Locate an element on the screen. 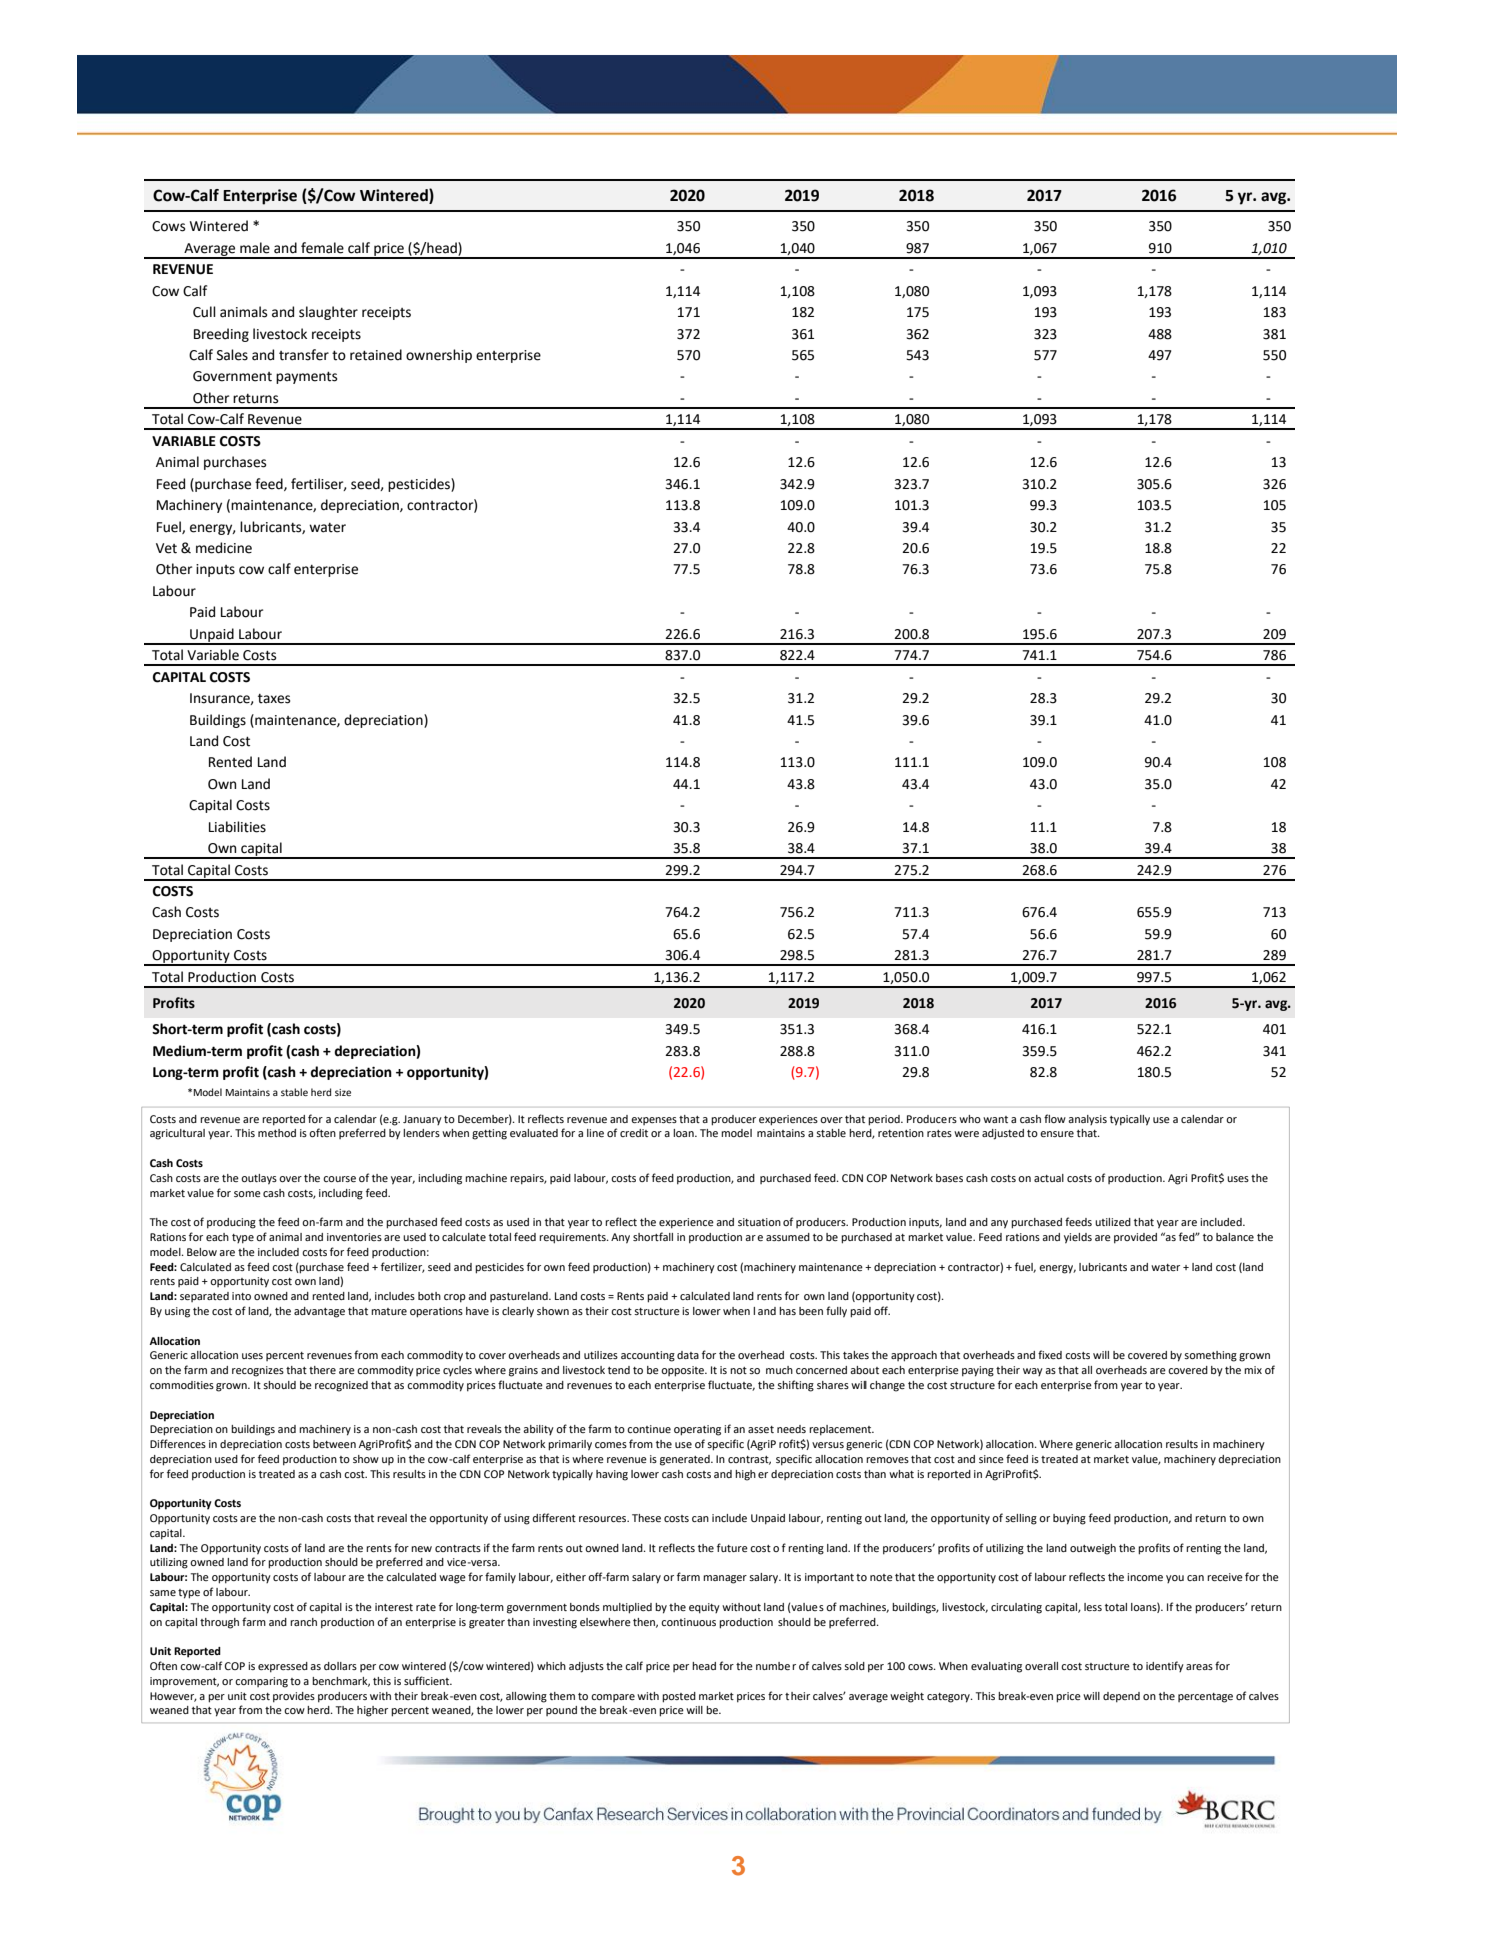  taxes is located at coordinates (274, 699).
